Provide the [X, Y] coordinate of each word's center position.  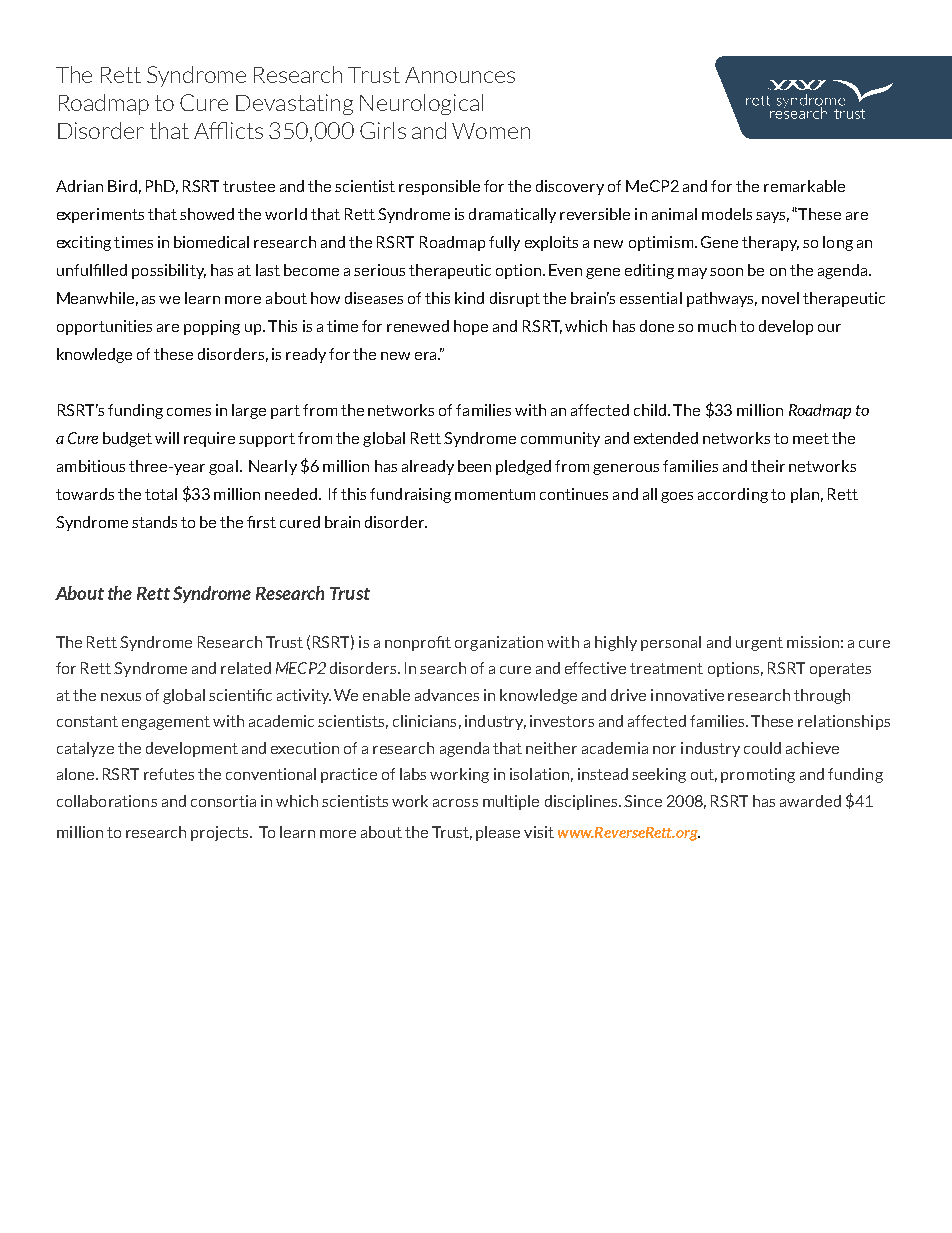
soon [726, 272]
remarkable [804, 186]
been [474, 466]
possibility [169, 271]
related [246, 668]
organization [499, 643]
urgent [759, 644]
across [455, 803]
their [768, 466]
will [167, 438]
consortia [223, 801]
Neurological [421, 104]
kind [469, 298]
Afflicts [228, 130]
